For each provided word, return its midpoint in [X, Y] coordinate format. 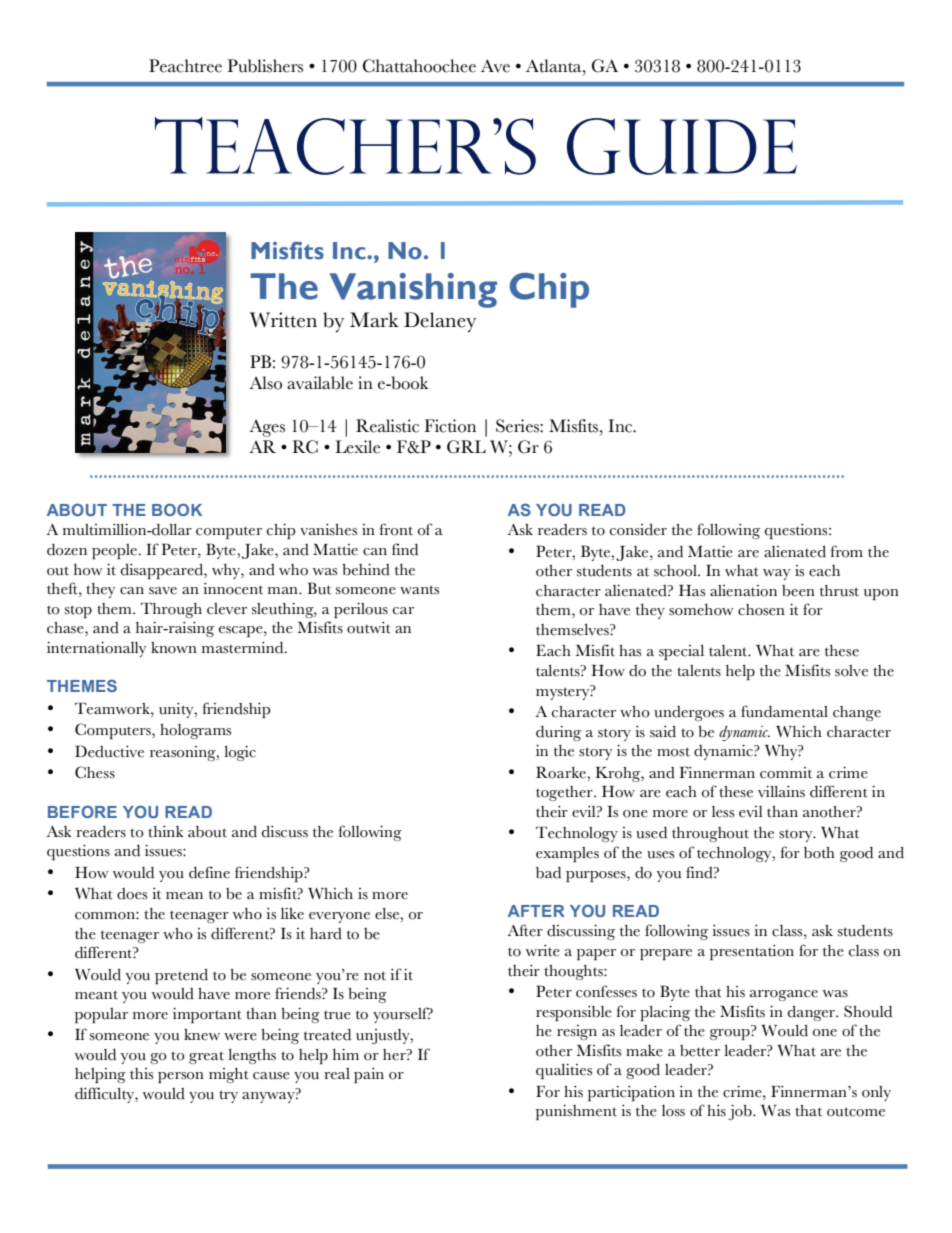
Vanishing [413, 290]
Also [266, 383]
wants [419, 590]
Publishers [265, 66]
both [819, 853]
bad [548, 873]
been [798, 591]
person [181, 1077]
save [163, 591]
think [166, 832]
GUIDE [682, 146]
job [741, 1112]
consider [638, 530]
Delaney [440, 322]
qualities [564, 1071]
